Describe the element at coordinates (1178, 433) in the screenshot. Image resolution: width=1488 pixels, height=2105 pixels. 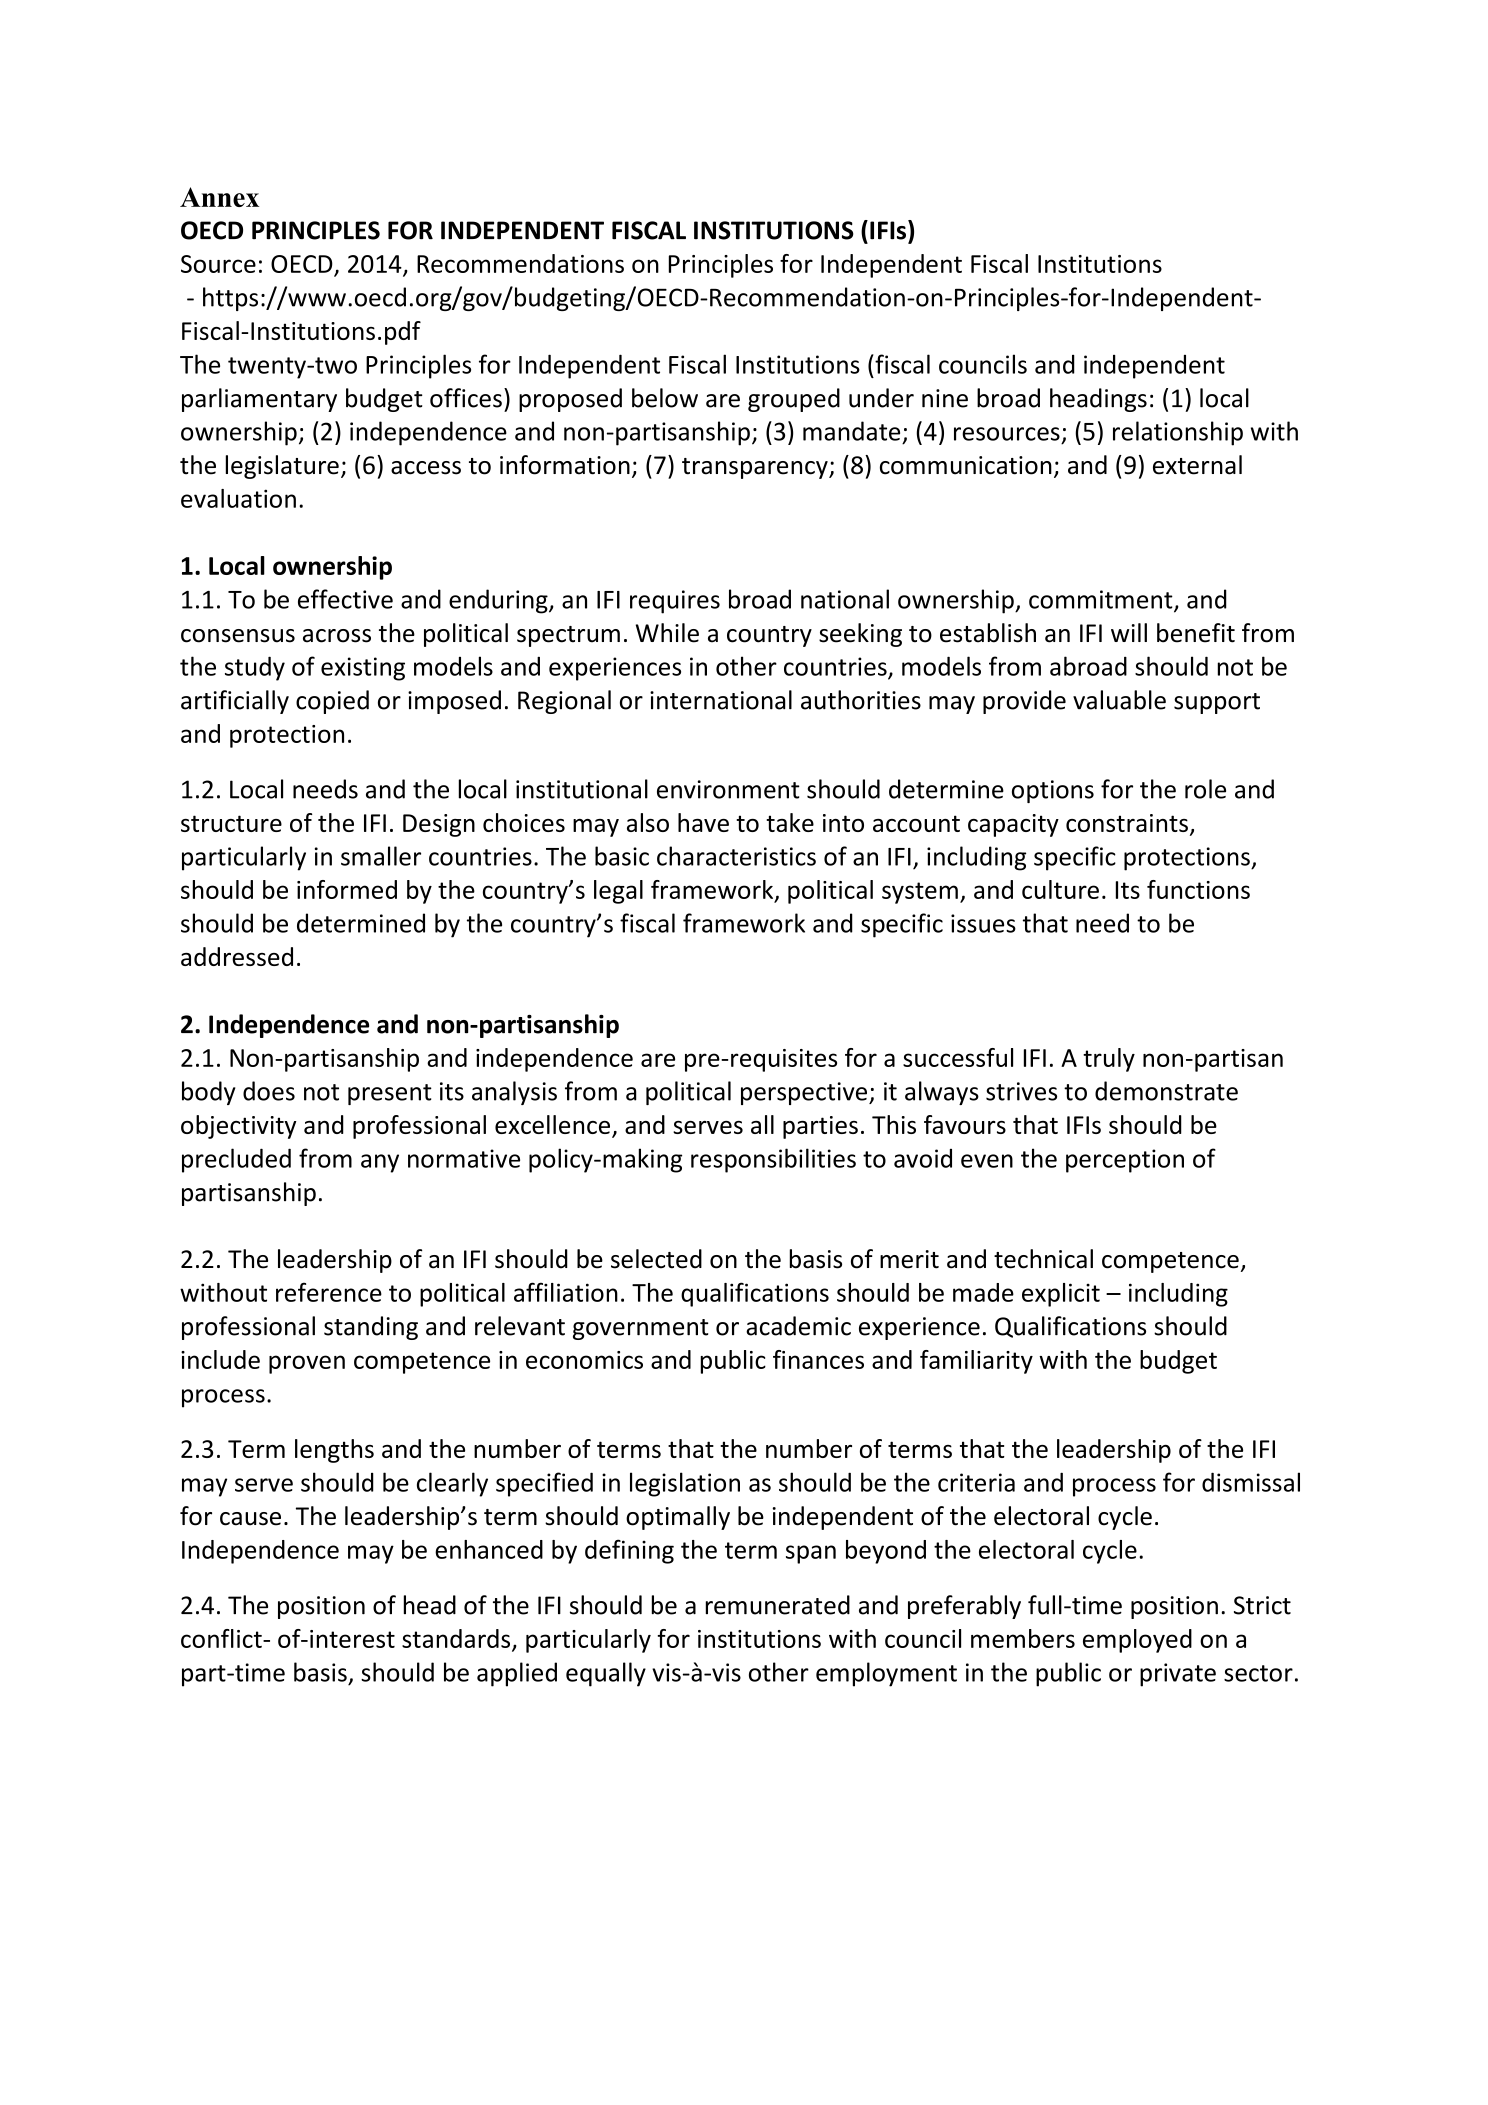
I see `relationship` at that location.
